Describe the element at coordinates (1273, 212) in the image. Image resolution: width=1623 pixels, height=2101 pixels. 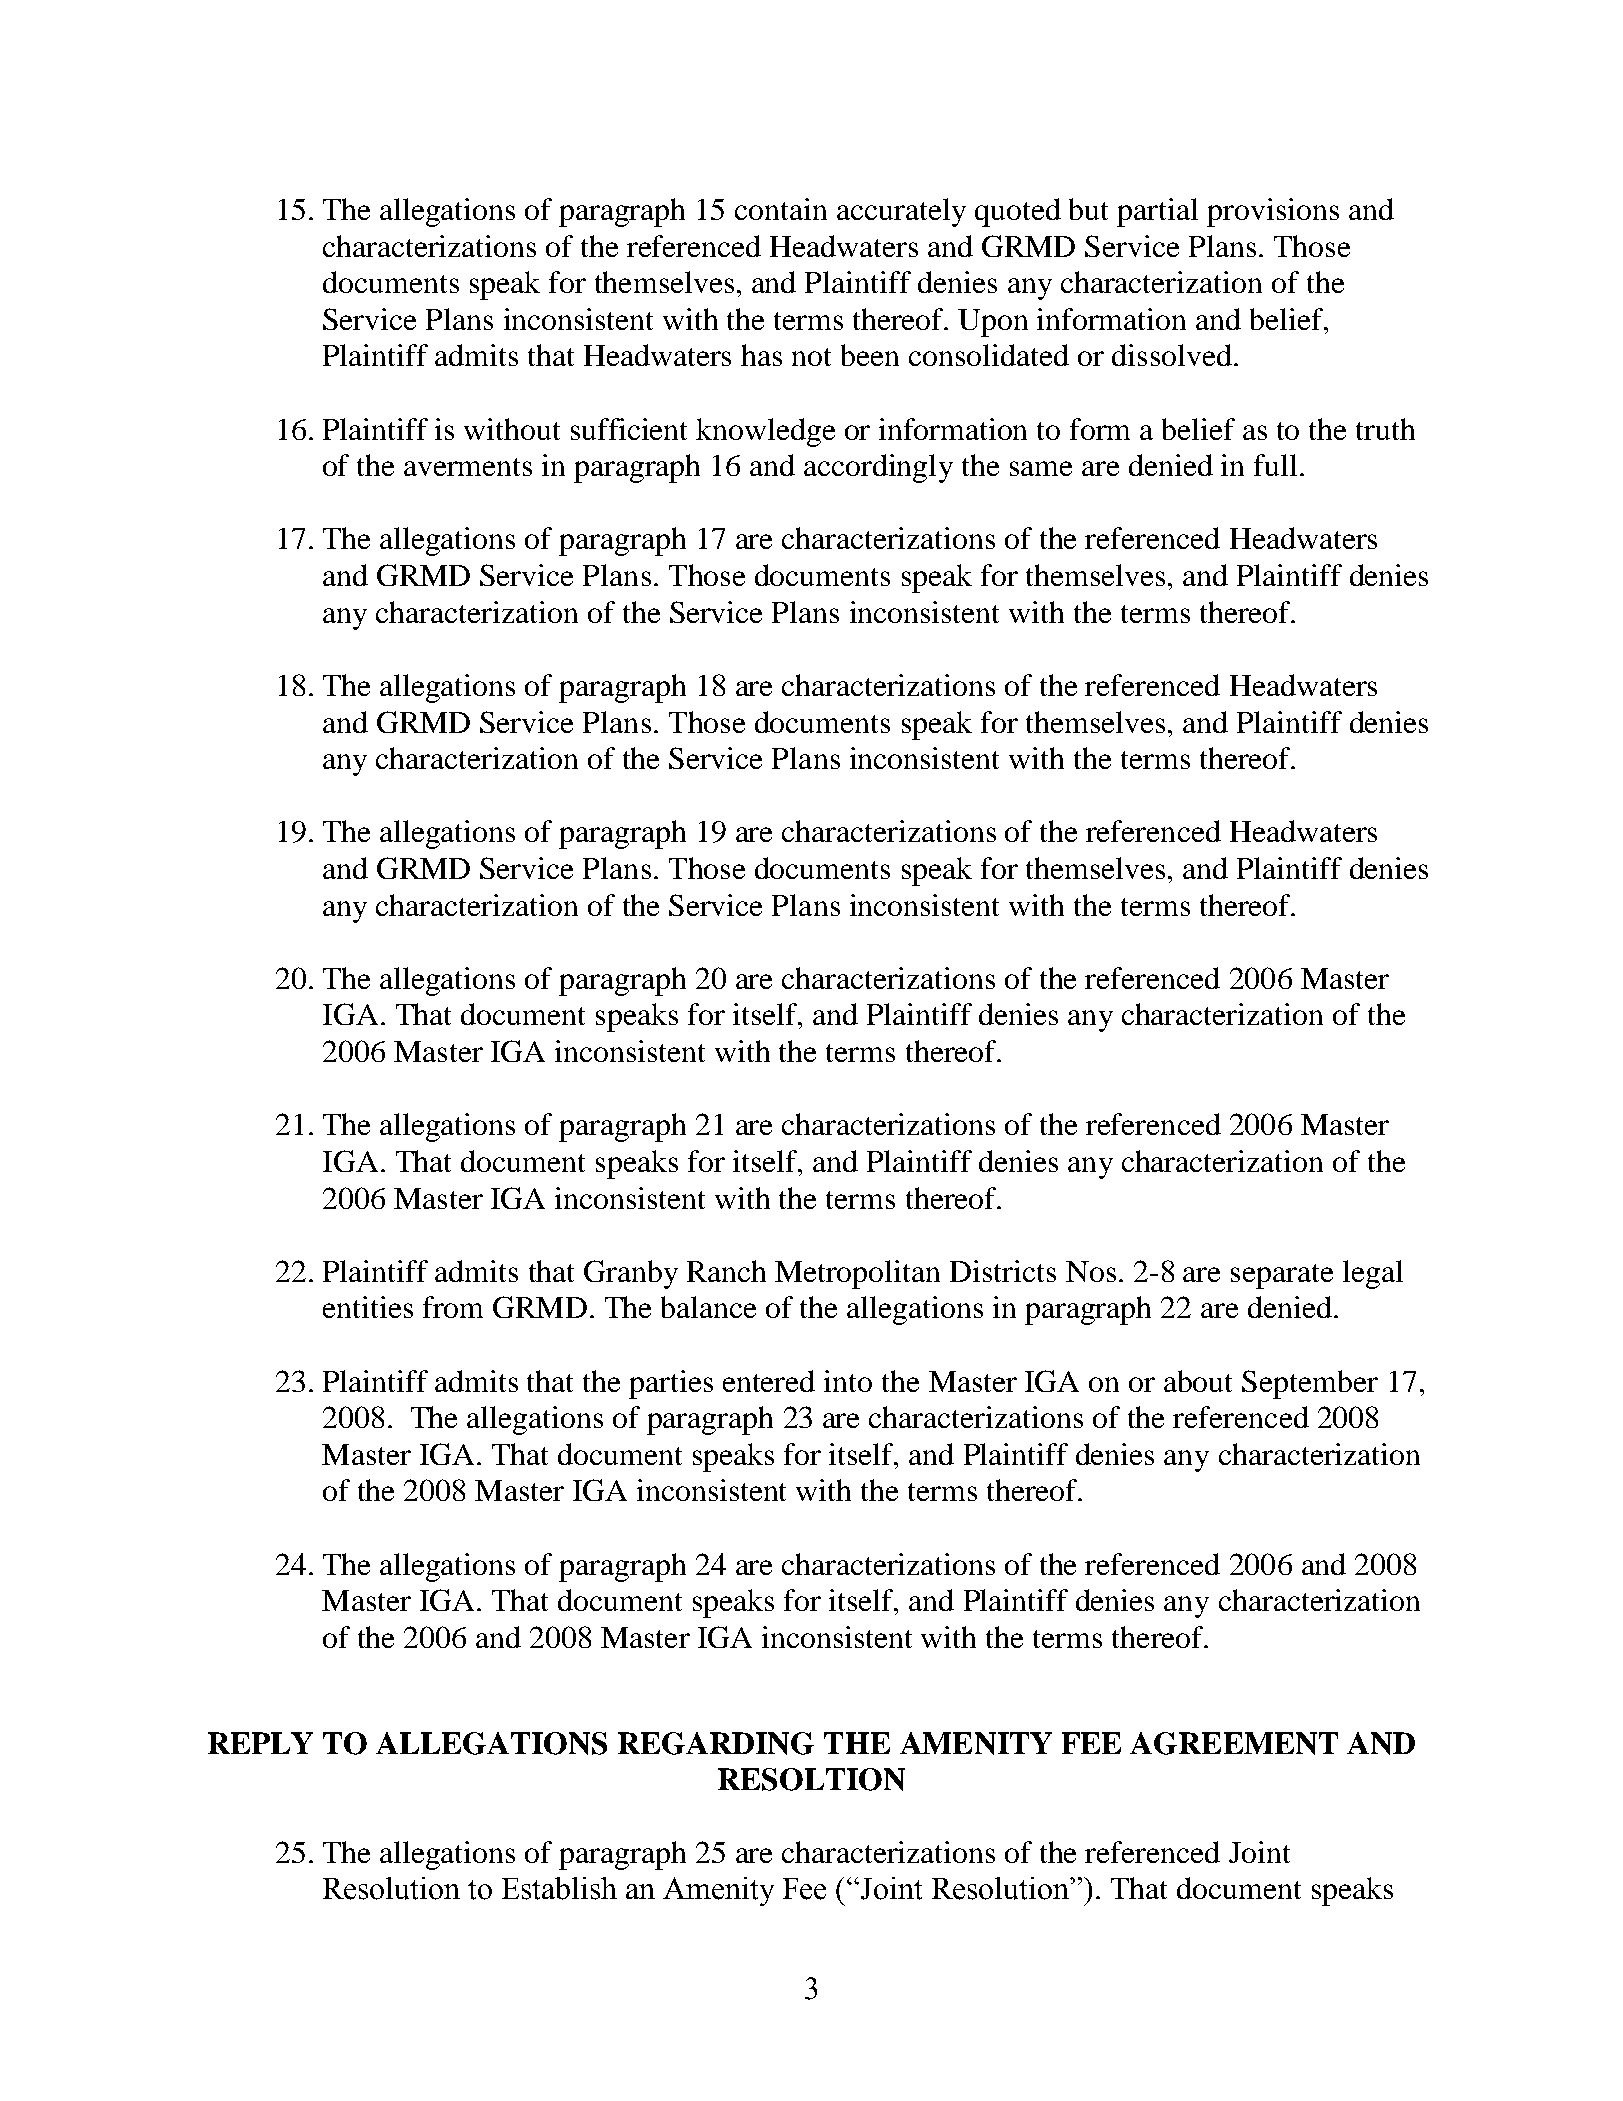
I see `provisions` at that location.
